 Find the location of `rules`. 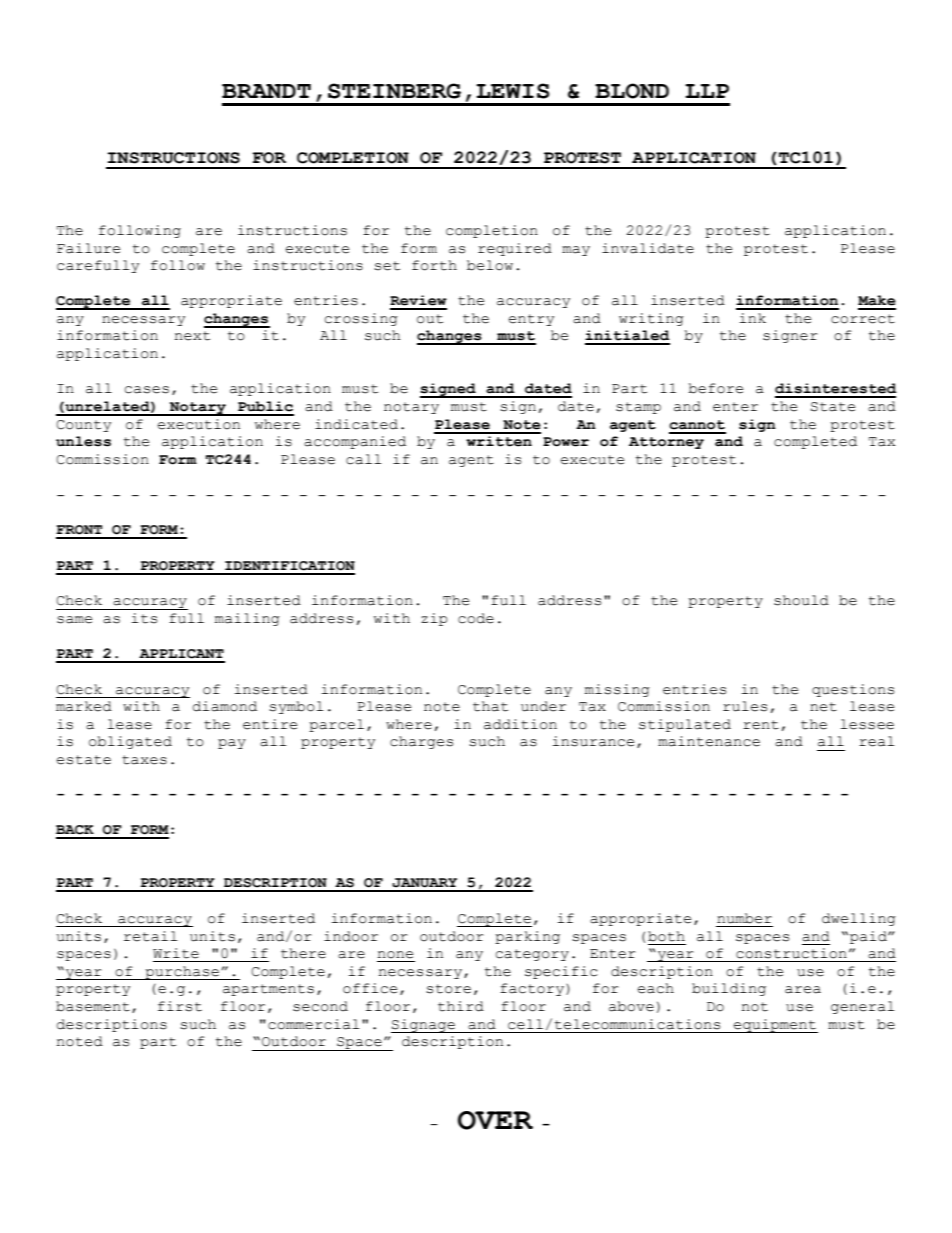

rules is located at coordinates (745, 706).
